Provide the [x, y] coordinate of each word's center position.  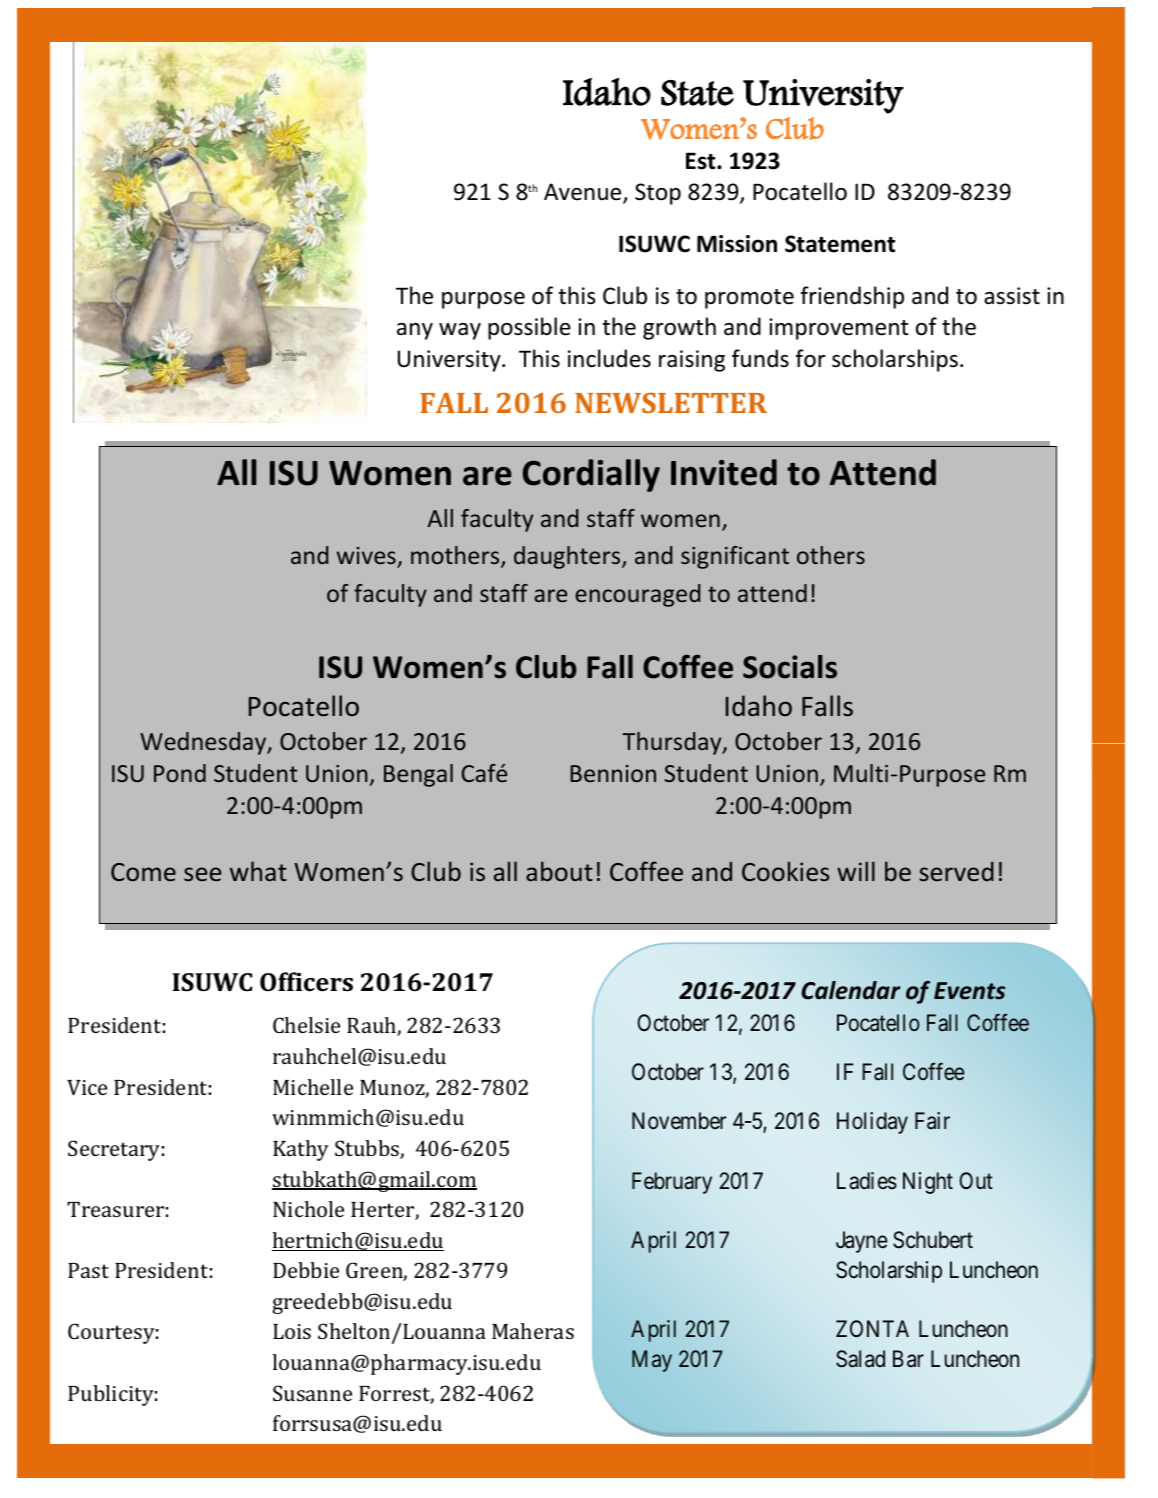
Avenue [584, 193]
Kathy [301, 1150]
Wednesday [204, 743]
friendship [852, 297]
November [679, 1121]
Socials [790, 667]
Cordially [591, 475]
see [203, 874]
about [559, 871]
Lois [292, 1331]
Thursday [673, 743]
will [856, 871]
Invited [724, 472]
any [415, 331]
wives [366, 555]
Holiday [872, 1123]
